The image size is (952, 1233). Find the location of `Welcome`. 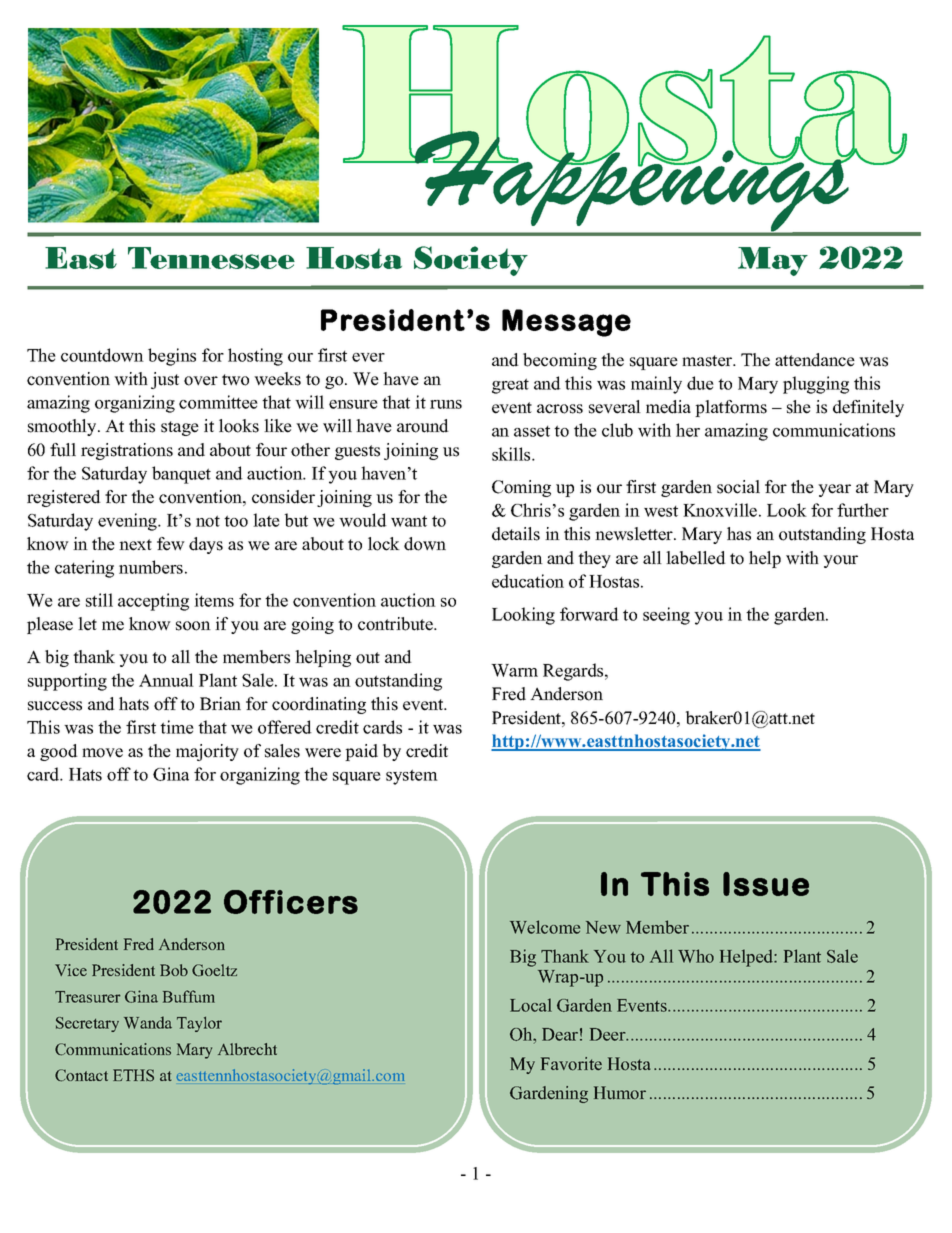

Welcome is located at coordinates (545, 927).
